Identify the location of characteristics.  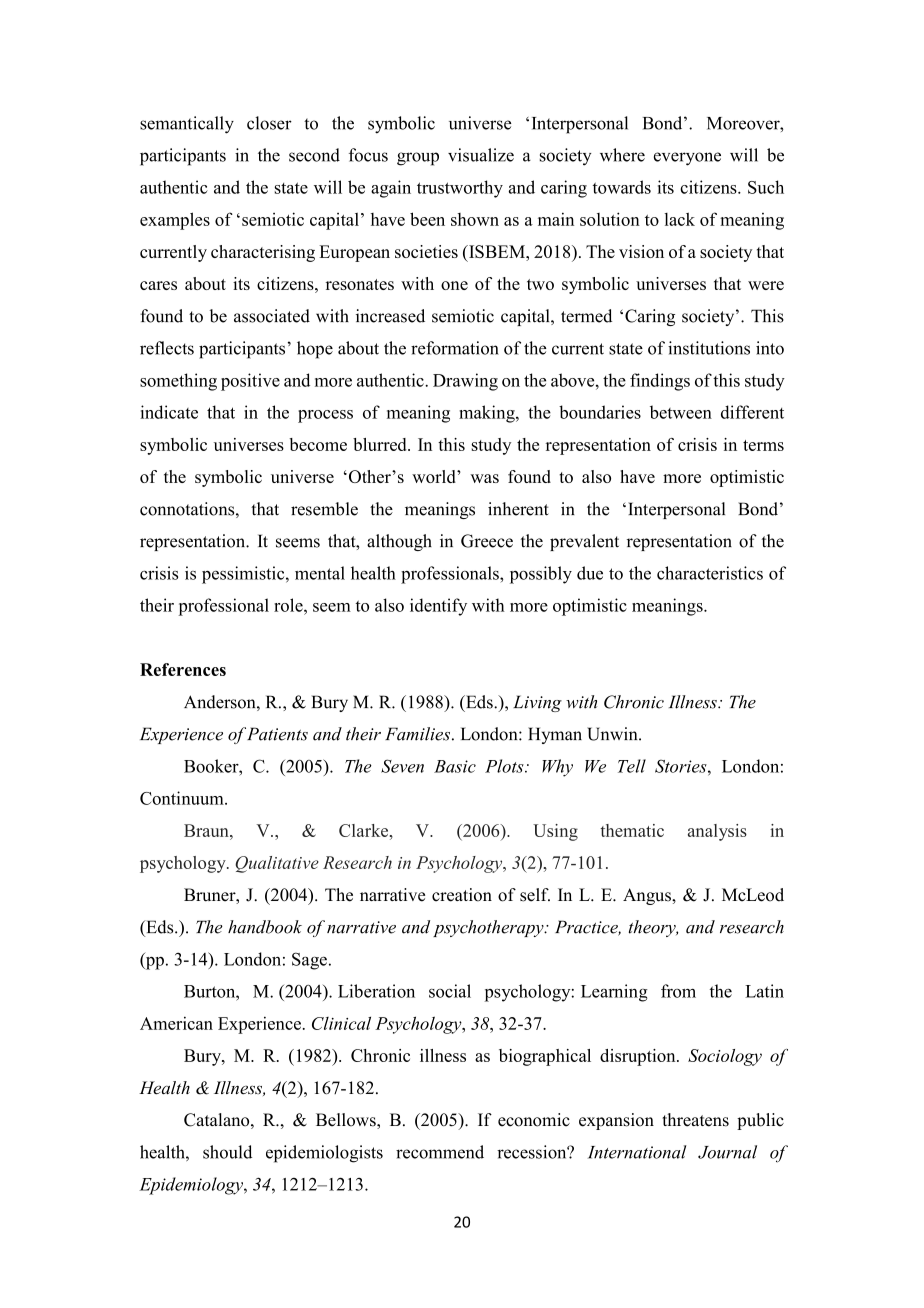
(710, 573).
